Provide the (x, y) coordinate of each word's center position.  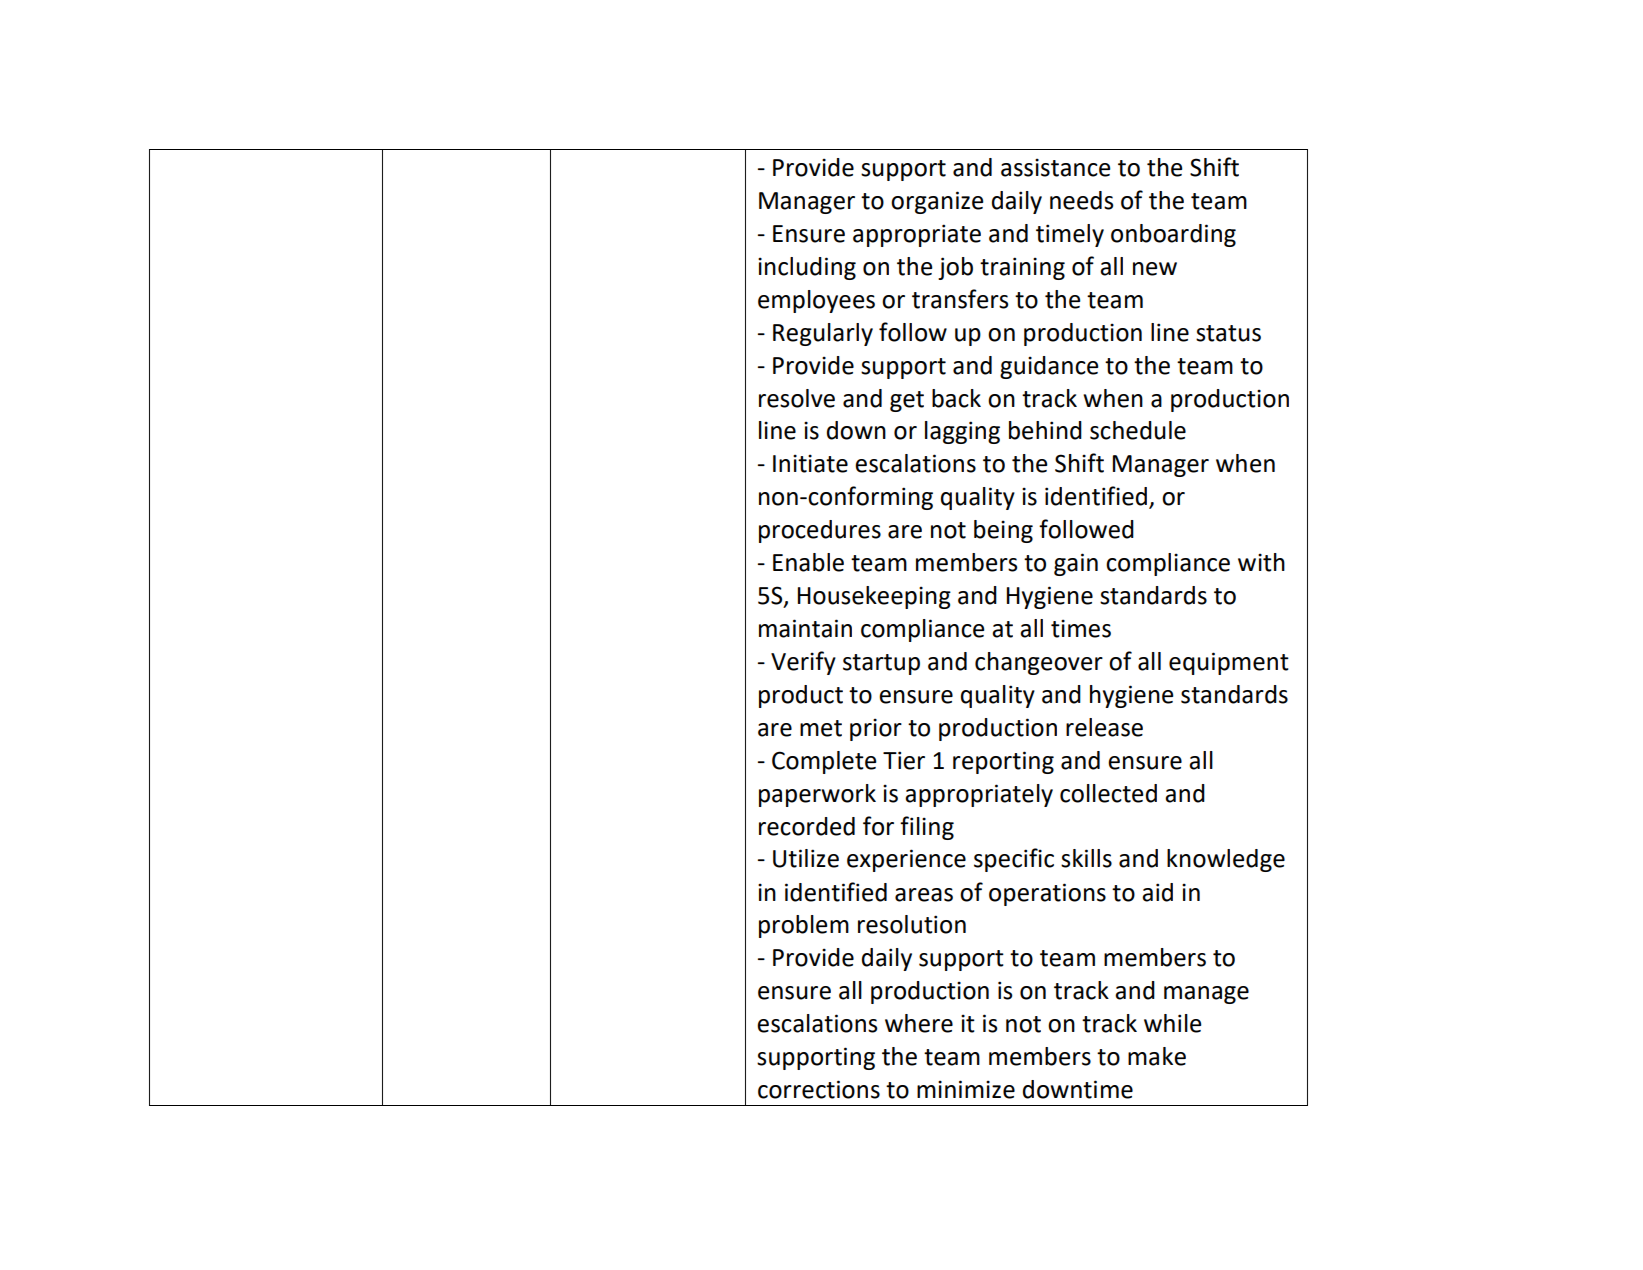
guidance (1049, 367)
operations (1047, 894)
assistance (1056, 167)
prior (876, 729)
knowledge (1226, 860)
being (1003, 531)
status (1228, 333)
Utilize (806, 858)
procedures (820, 531)
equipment (1229, 663)
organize (937, 202)
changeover (1039, 663)
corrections (819, 1089)
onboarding (1173, 235)
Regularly (823, 334)
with (1261, 562)
